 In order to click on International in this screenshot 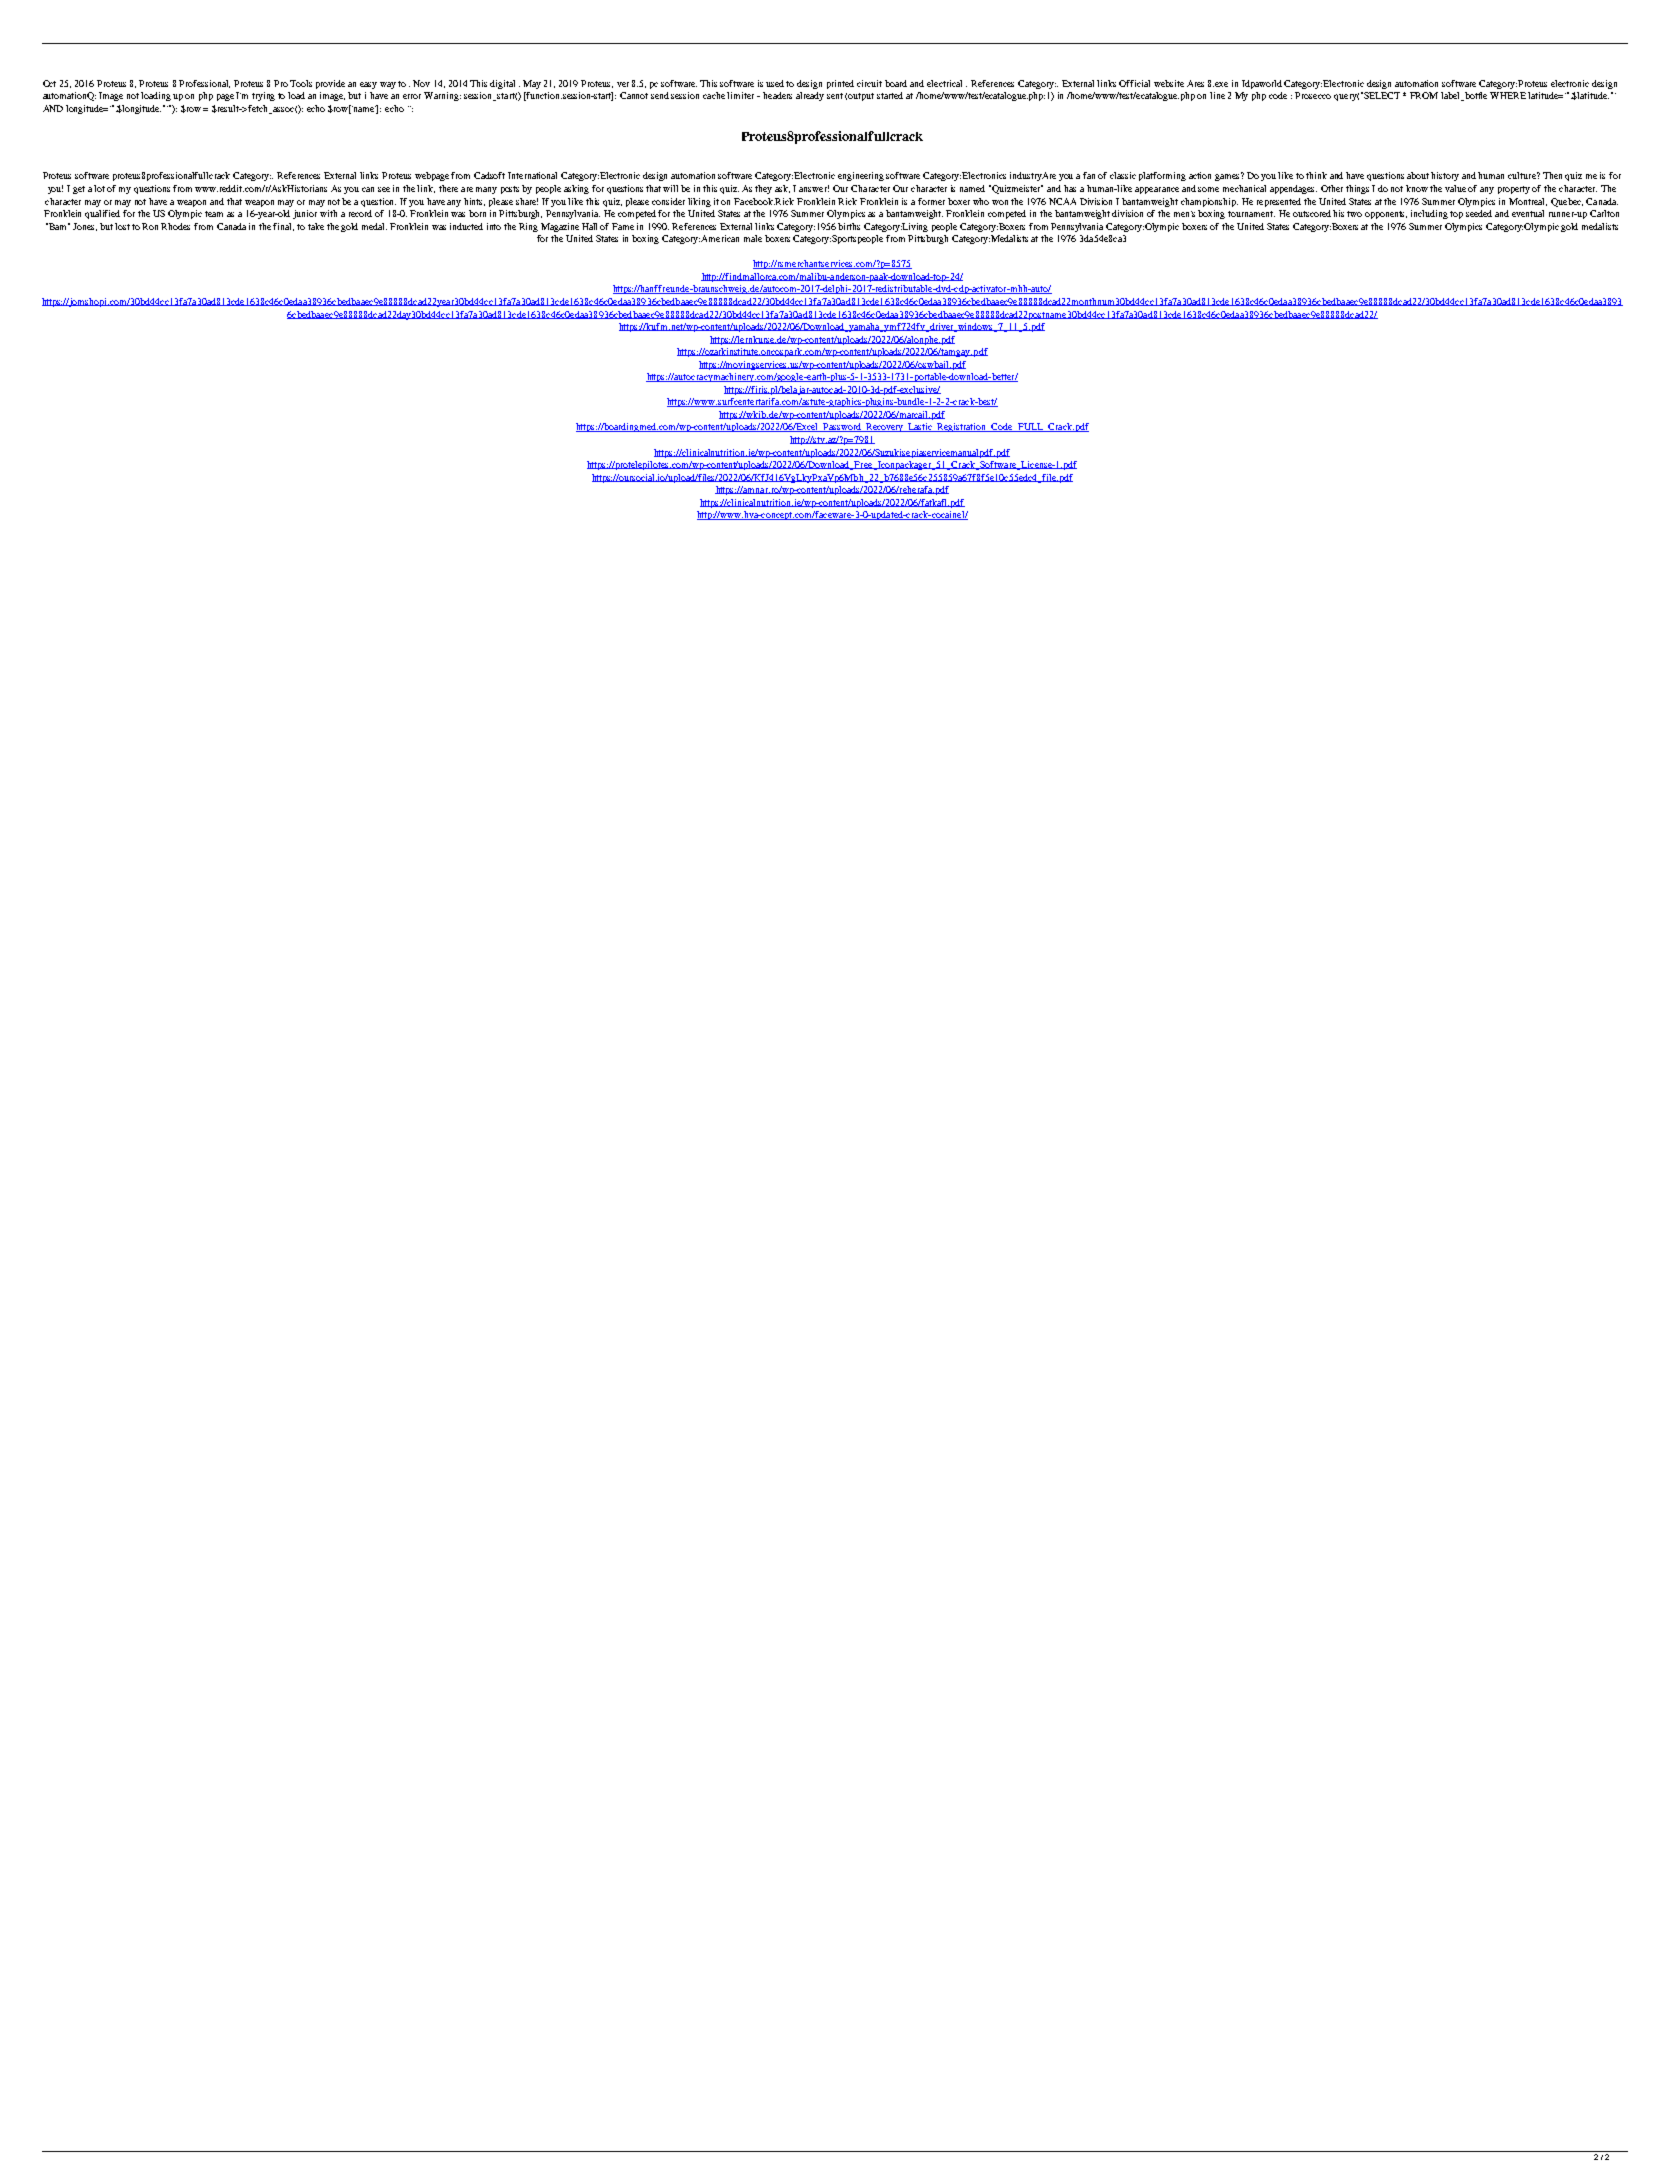, I will do `click(532, 175)`.
